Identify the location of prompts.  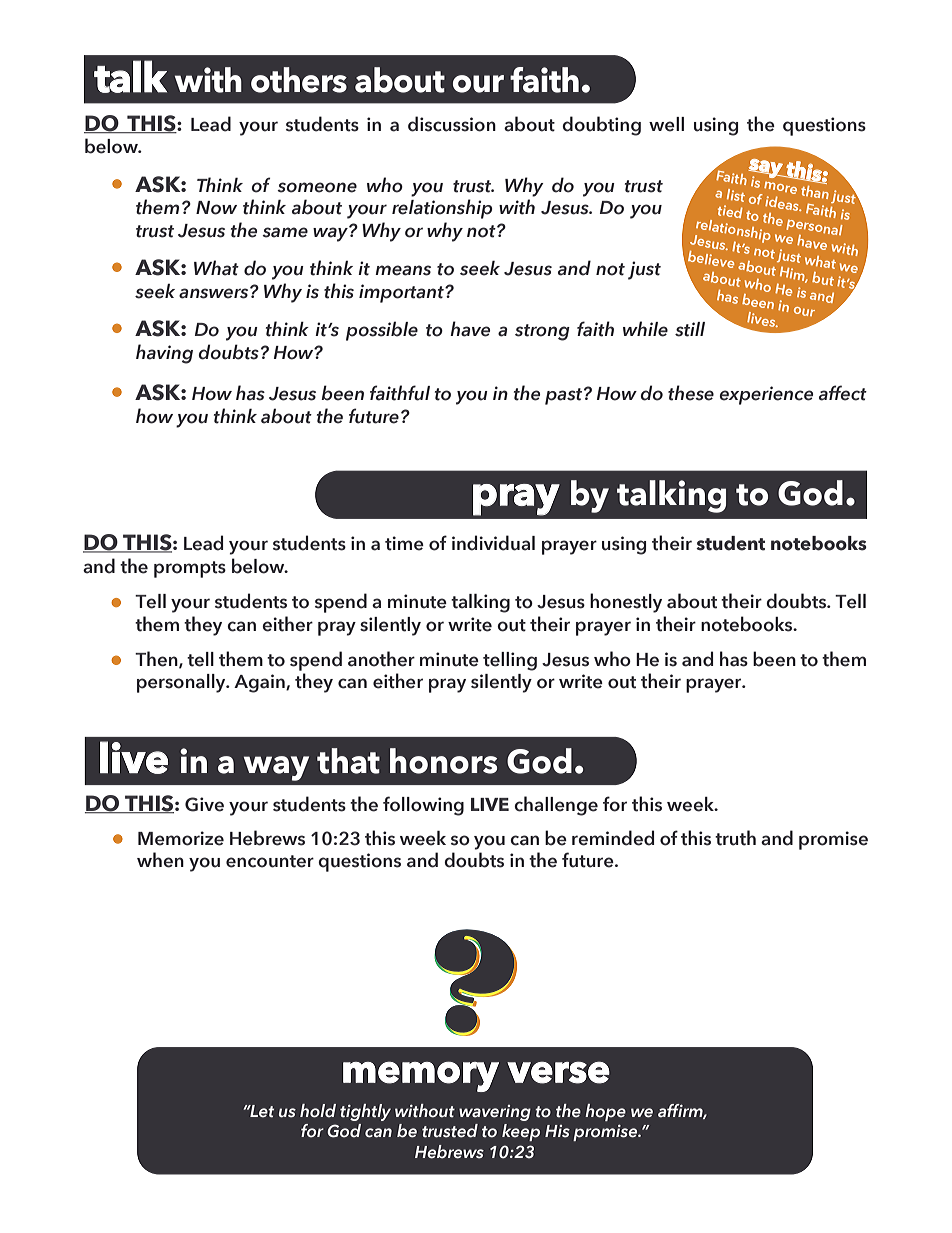
(190, 569).
